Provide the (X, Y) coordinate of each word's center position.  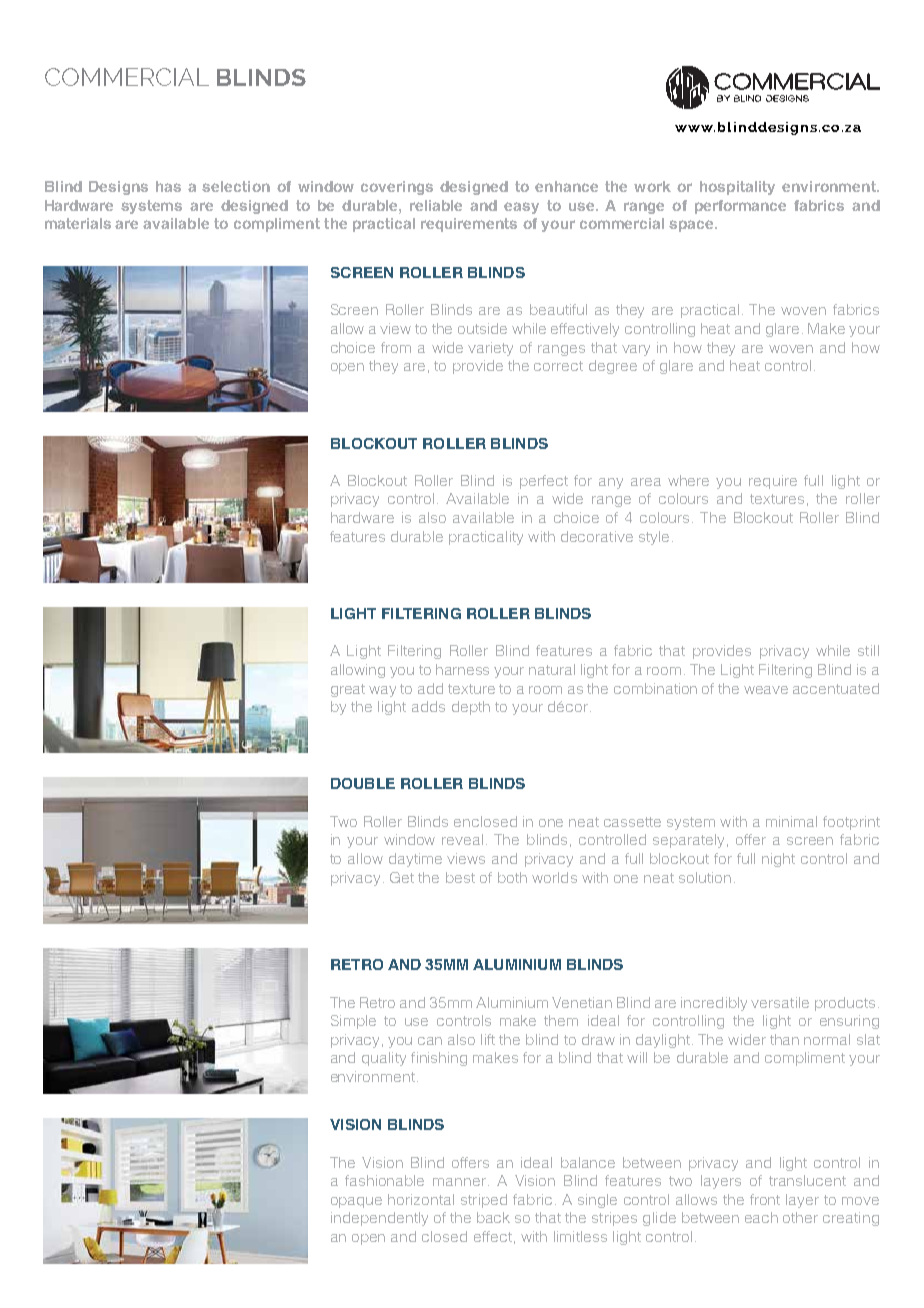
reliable (436, 205)
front (765, 1199)
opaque (356, 1202)
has (168, 186)
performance (740, 207)
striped (484, 1201)
